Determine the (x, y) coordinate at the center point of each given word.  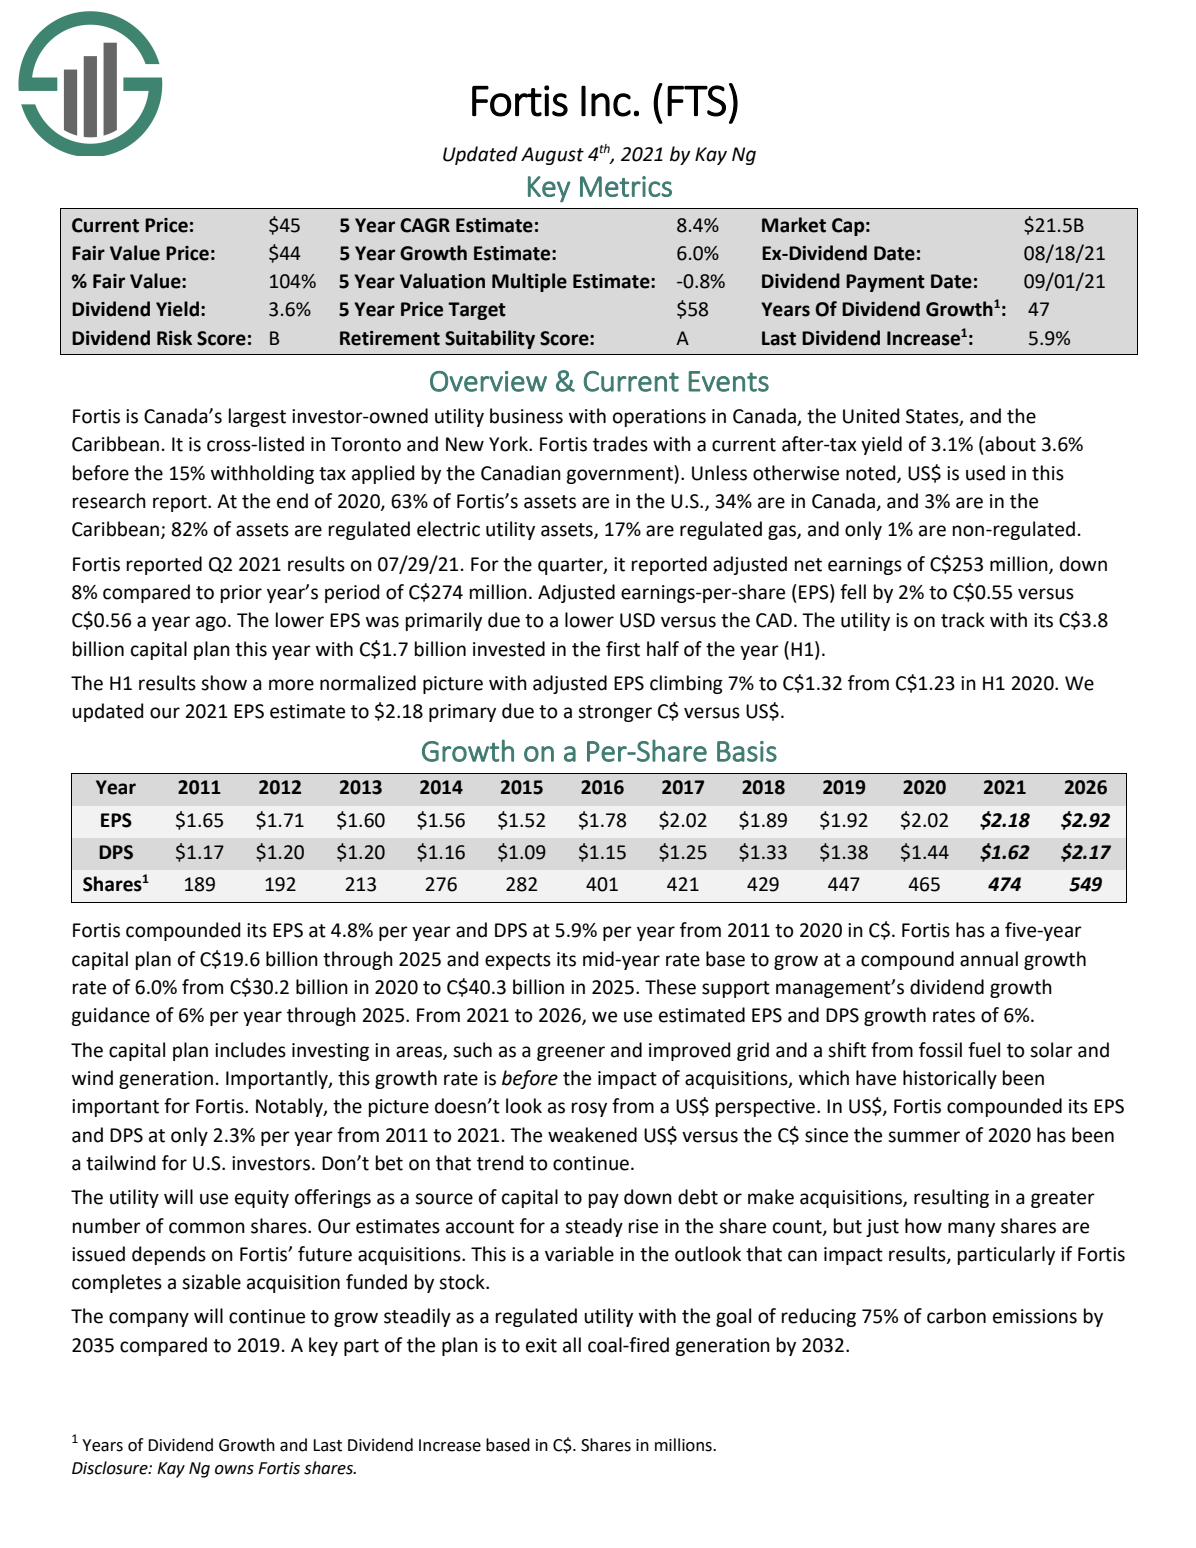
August (552, 156)
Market (794, 225)
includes (250, 1050)
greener (571, 1053)
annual (989, 959)
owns (234, 1470)
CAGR (425, 225)
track (963, 620)
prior (241, 594)
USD (637, 620)
